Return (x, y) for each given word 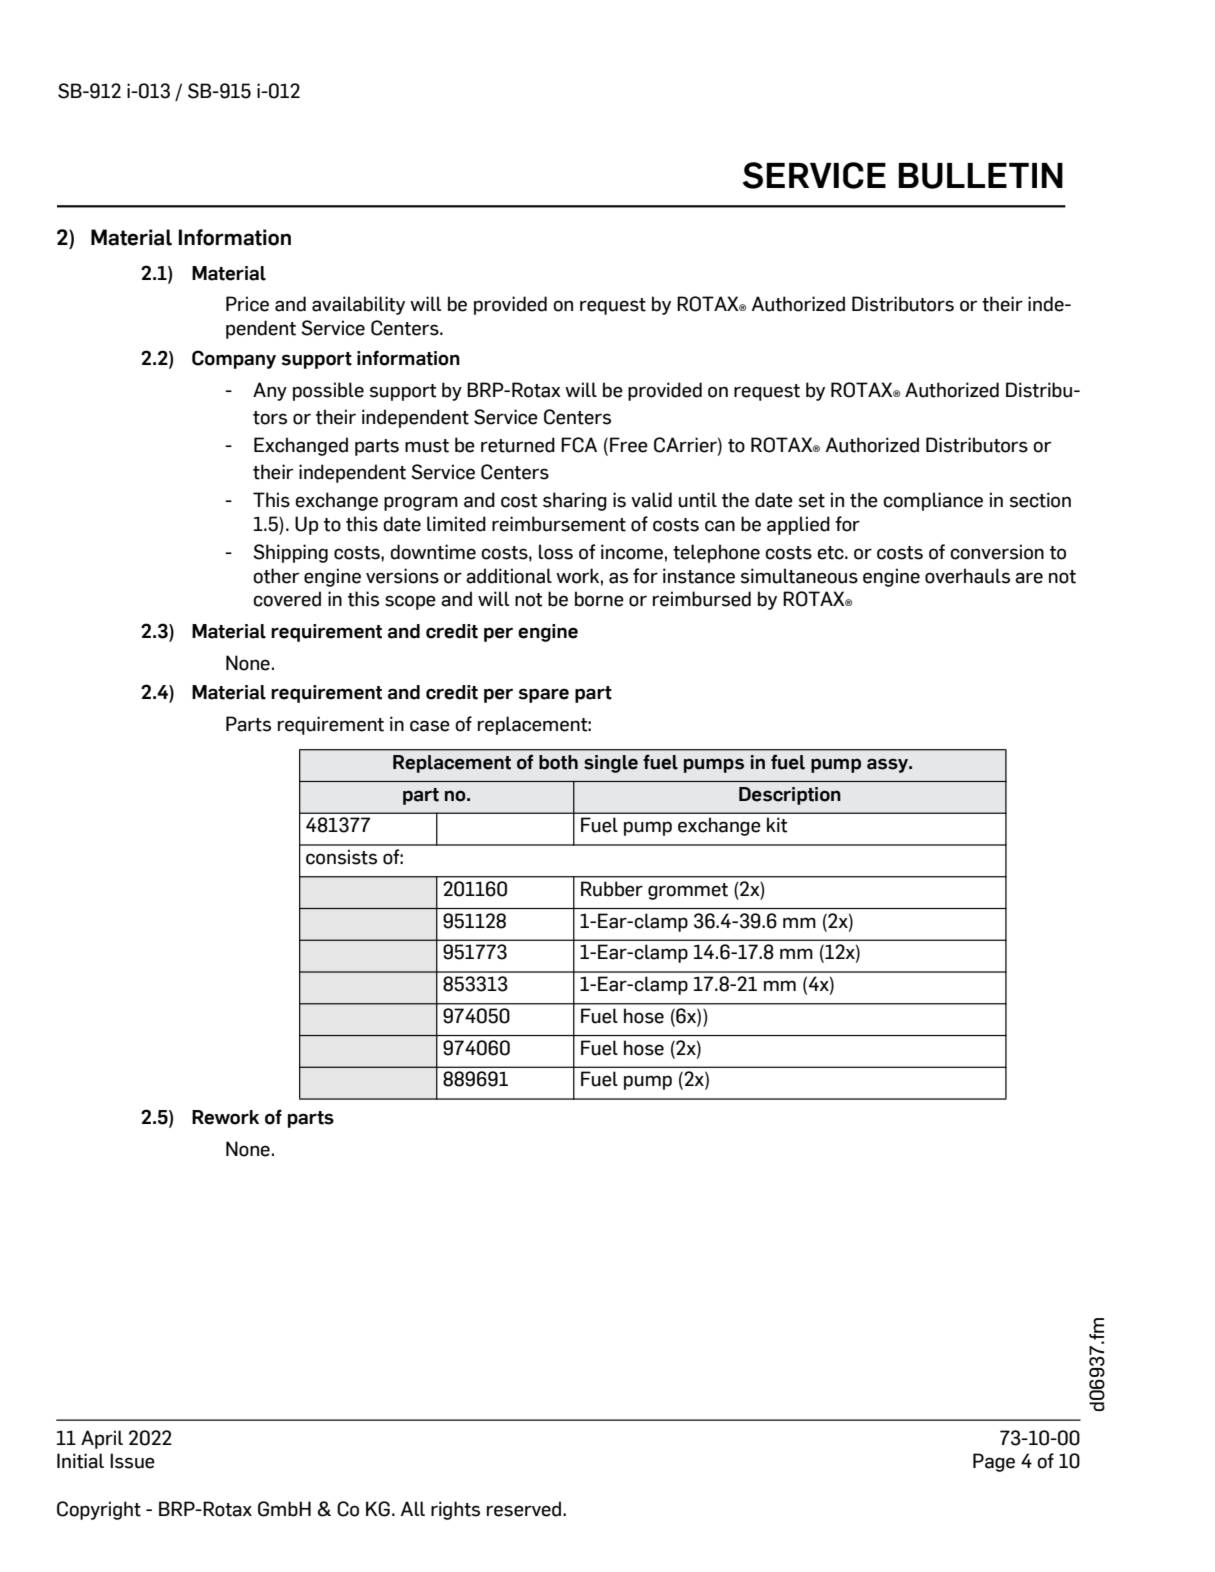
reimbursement (559, 524)
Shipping (290, 553)
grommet (688, 891)
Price (247, 304)
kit (777, 825)
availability (358, 305)
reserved (525, 1509)
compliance (933, 501)
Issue (132, 1461)
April (102, 1439)
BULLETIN (980, 176)
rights (455, 1510)
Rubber (612, 889)
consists (341, 857)
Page (994, 1462)
